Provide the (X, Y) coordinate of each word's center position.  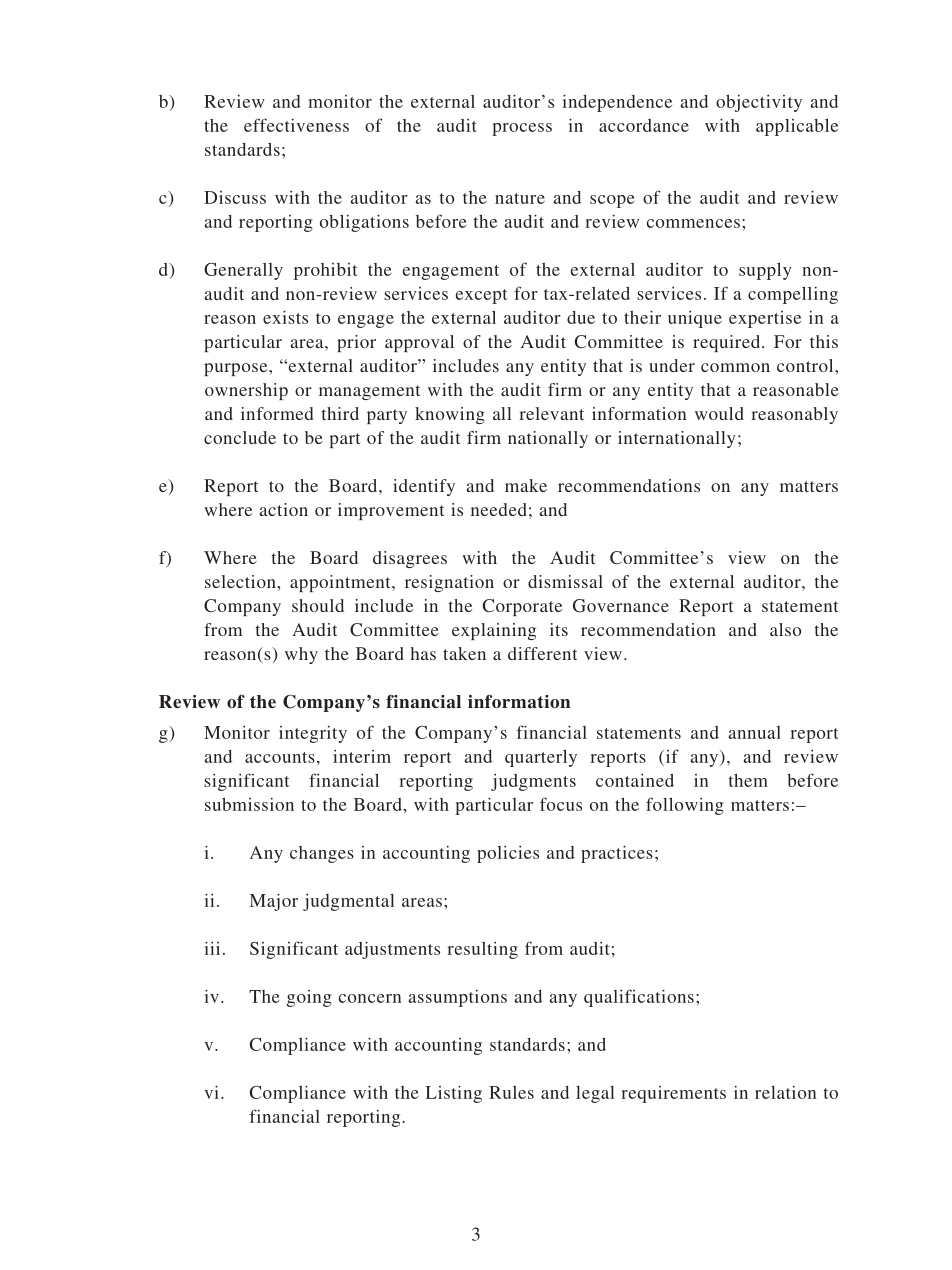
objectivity (759, 103)
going (309, 998)
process (522, 129)
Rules (511, 1092)
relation (785, 1092)
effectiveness (296, 125)
